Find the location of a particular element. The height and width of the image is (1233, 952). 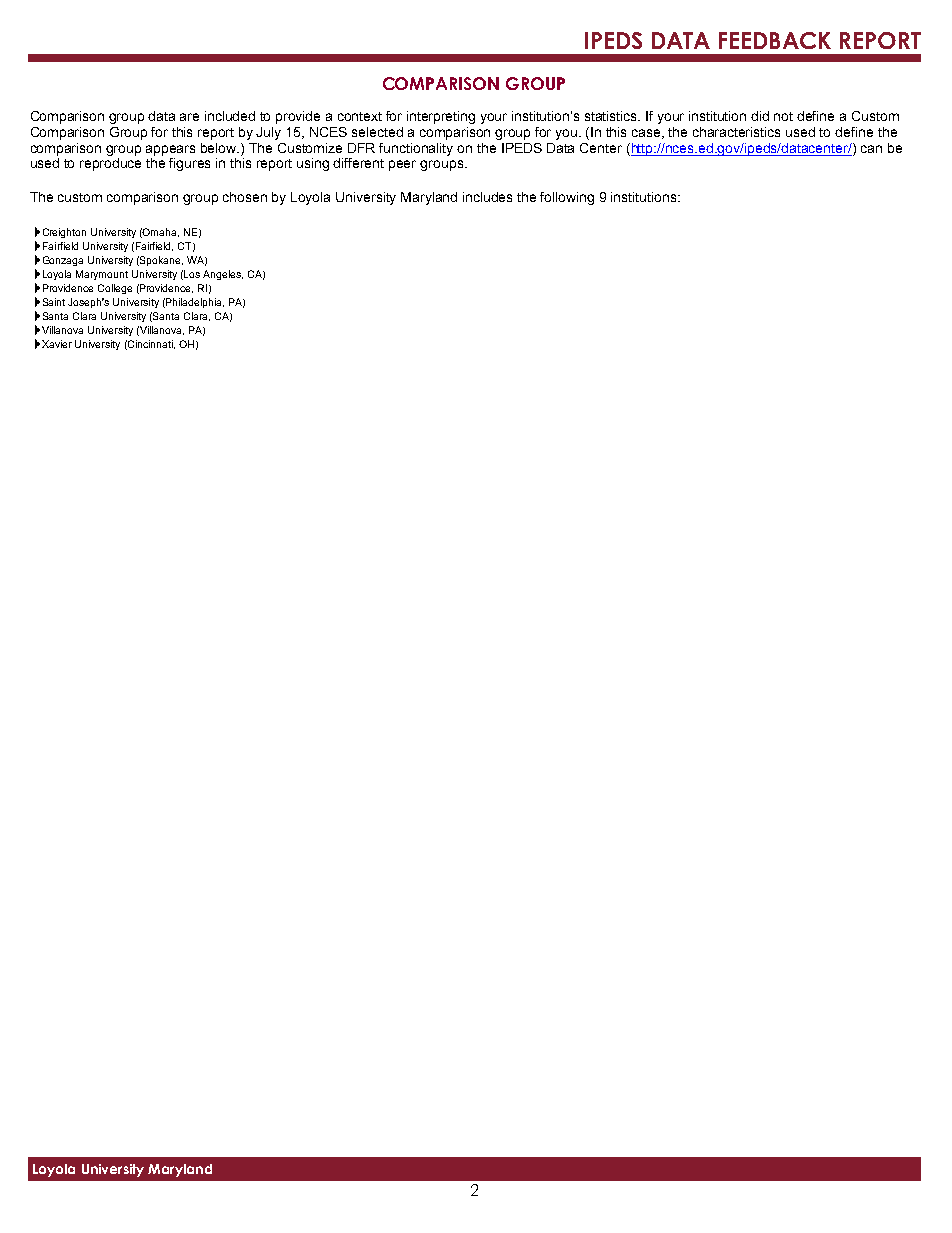

following is located at coordinates (567, 198).
